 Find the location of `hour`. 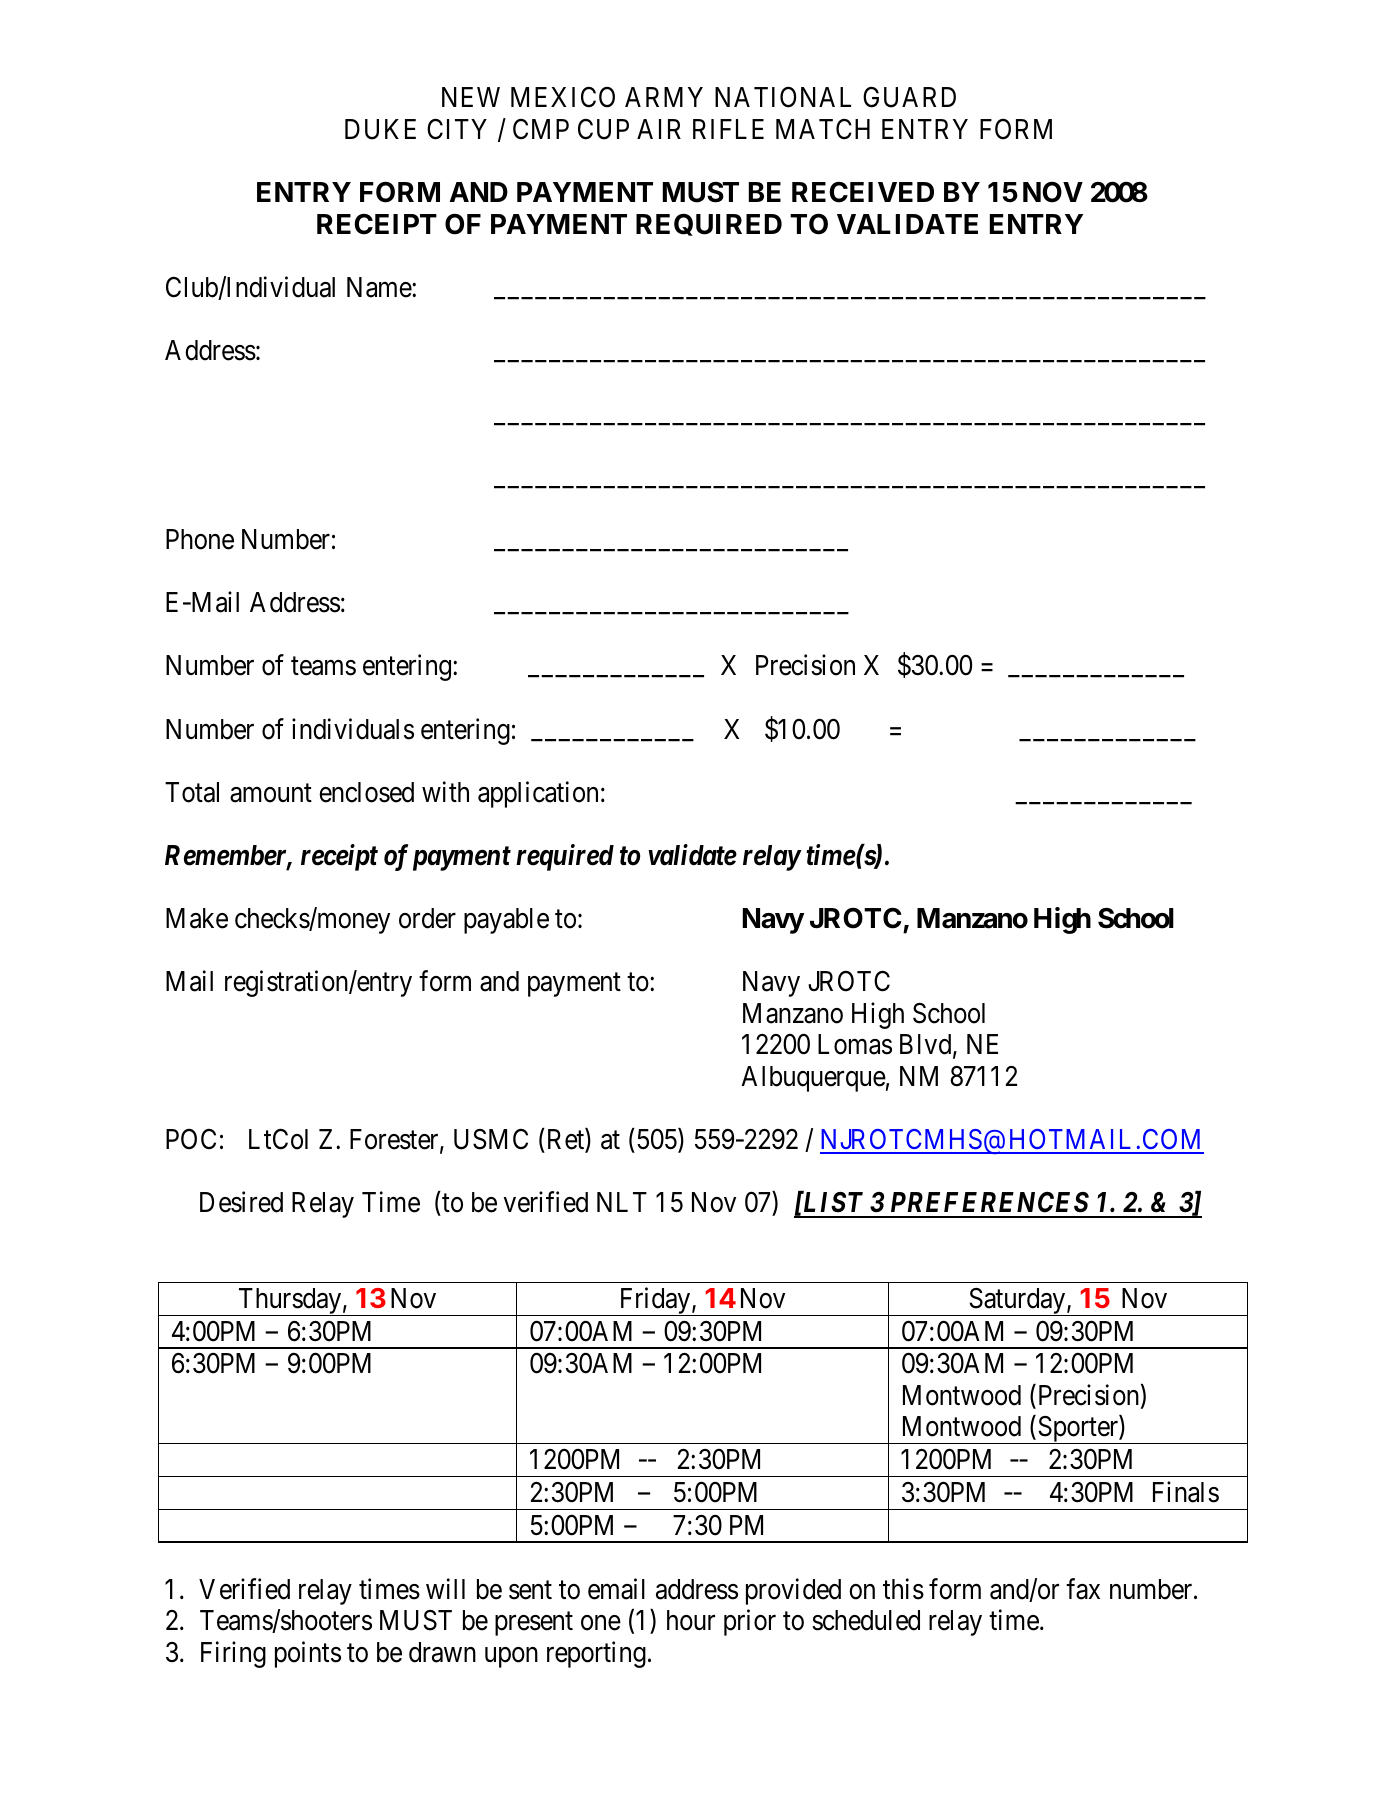

hour is located at coordinates (691, 1620).
